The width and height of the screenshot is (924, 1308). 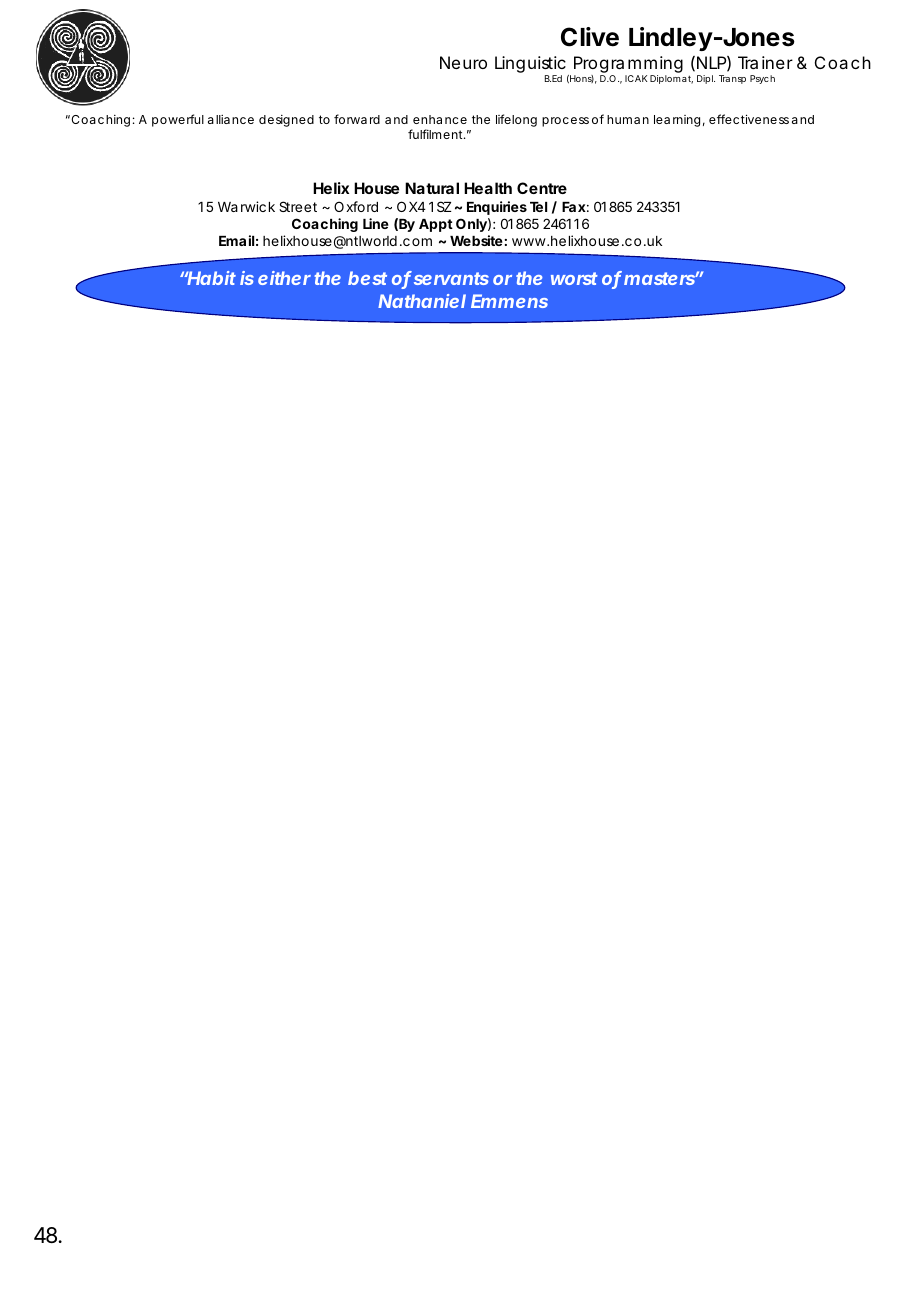 I want to click on designed, so click(x=286, y=121).
